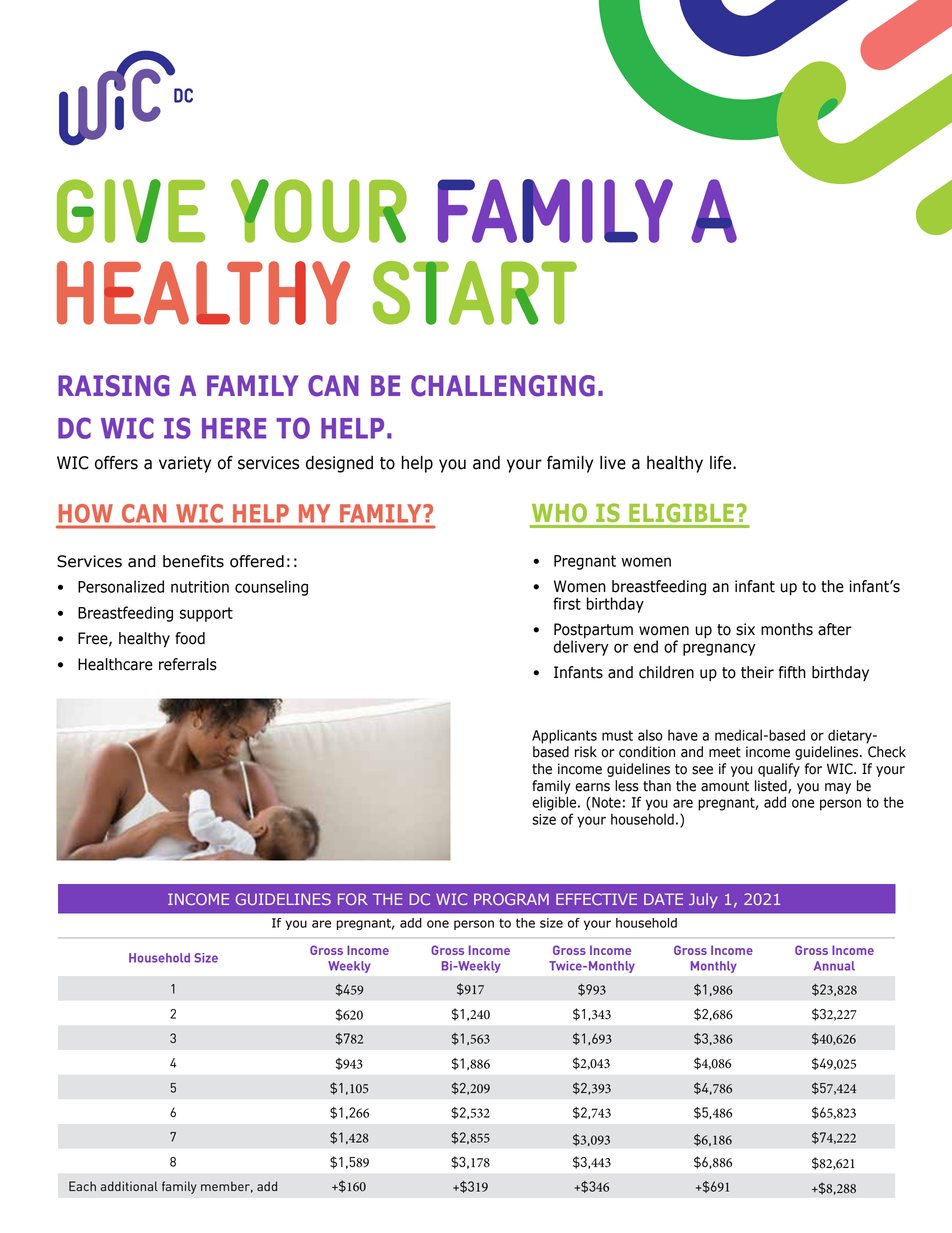 The image size is (952, 1233). What do you see at coordinates (722, 463) in the image?
I see `life` at bounding box center [722, 463].
